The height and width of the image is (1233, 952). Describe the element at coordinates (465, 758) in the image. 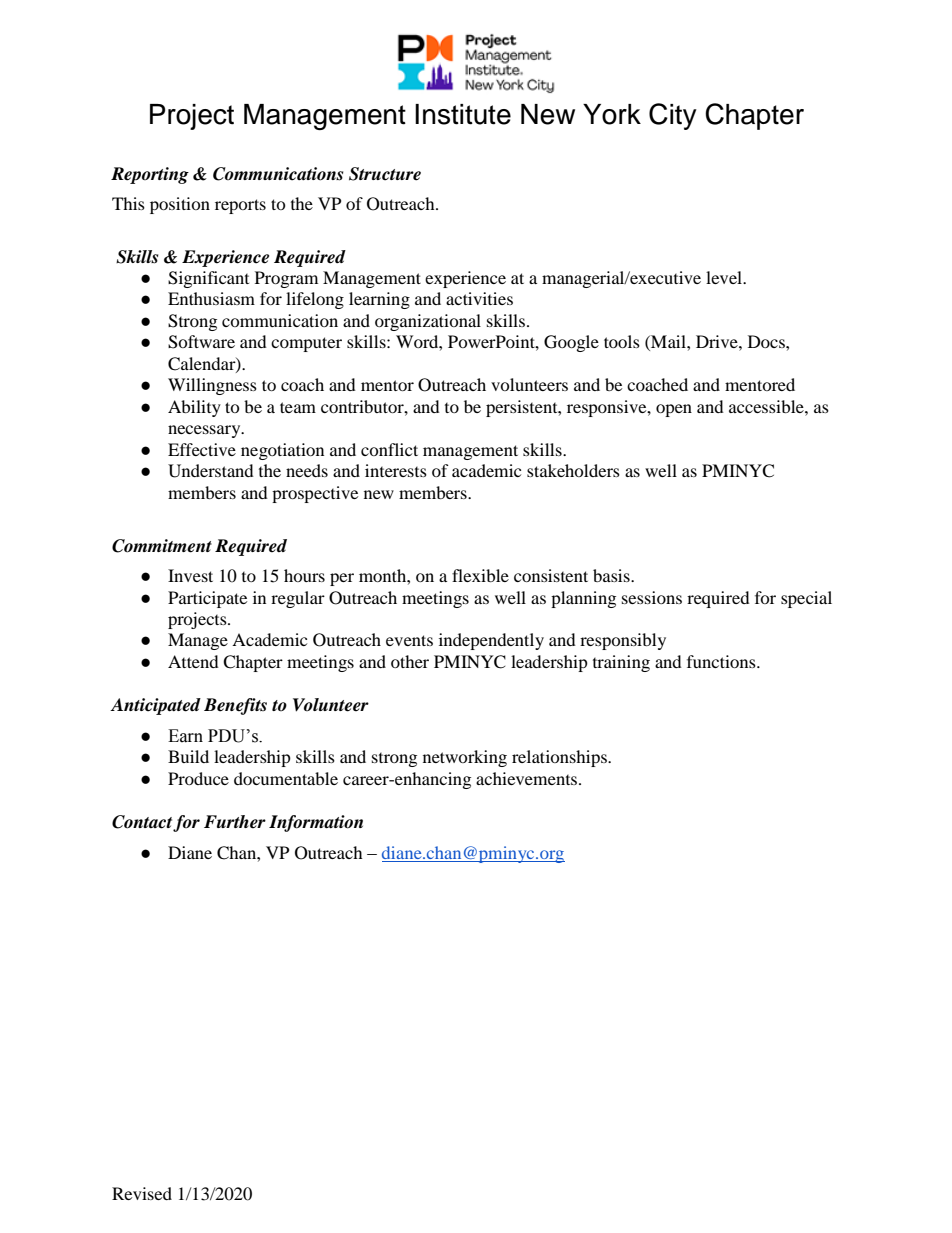

I see `networking` at that location.
